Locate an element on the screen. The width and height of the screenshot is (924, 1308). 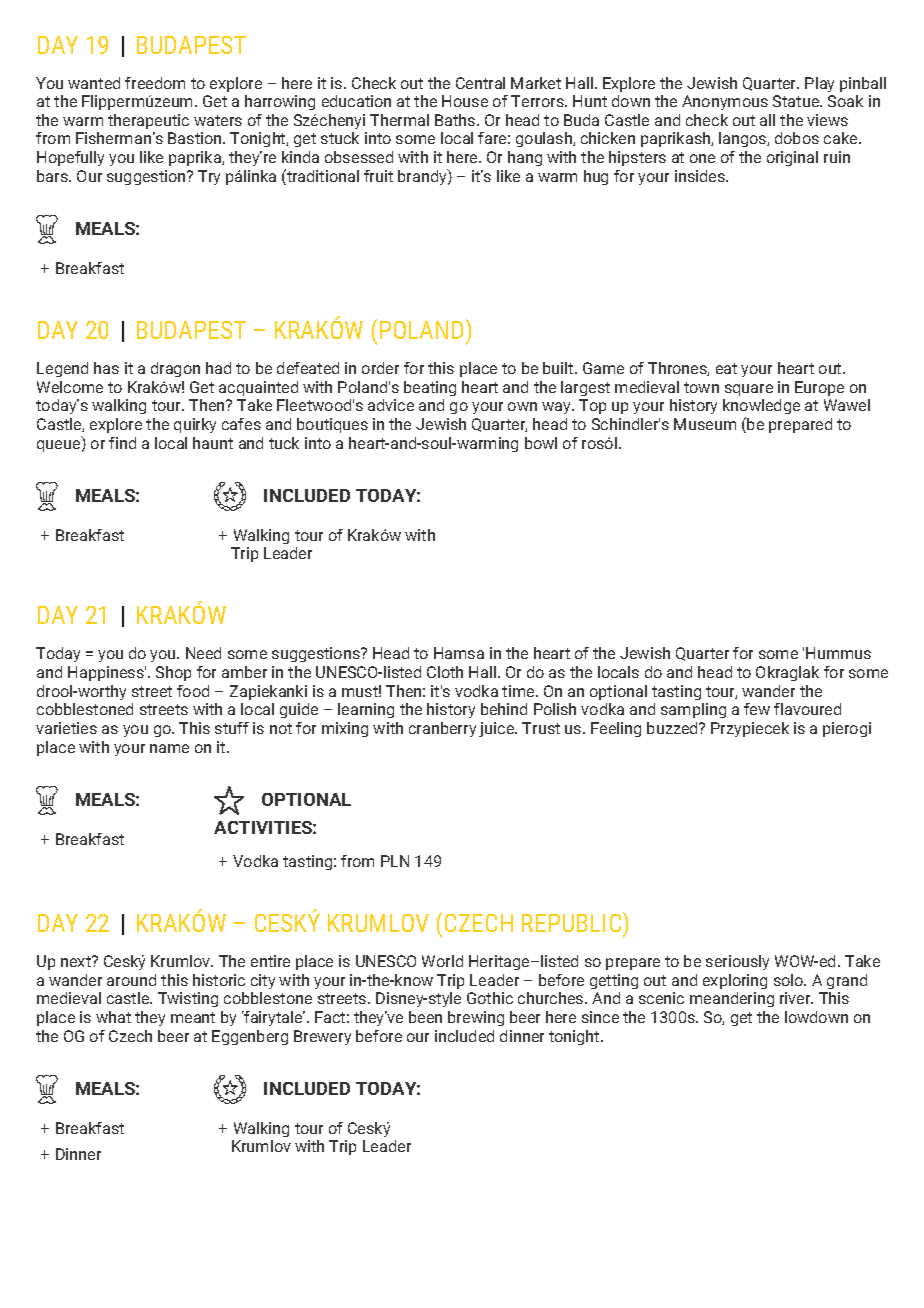
Baths is located at coordinates (455, 120).
